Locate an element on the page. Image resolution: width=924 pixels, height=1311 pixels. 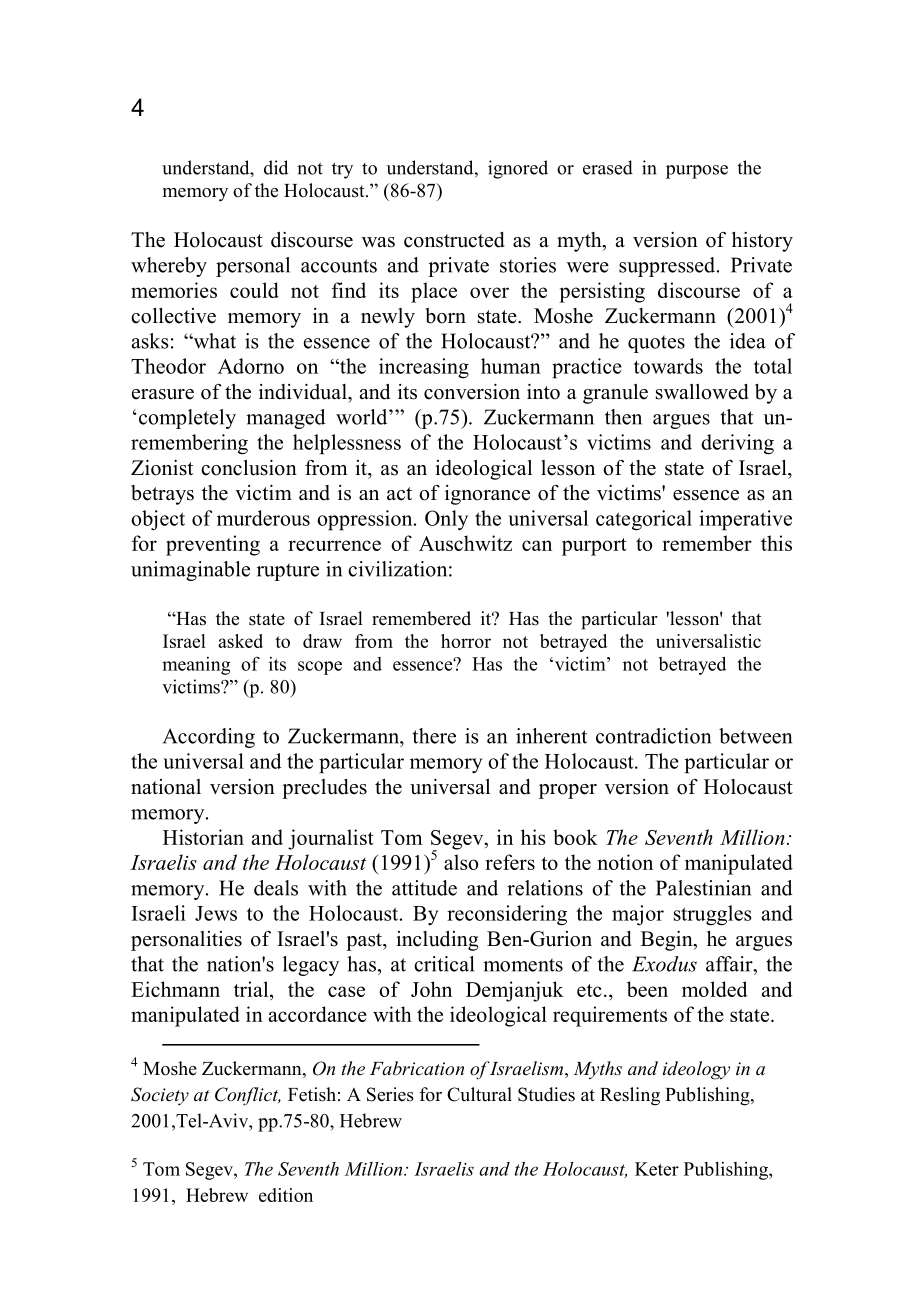
including is located at coordinates (437, 941).
